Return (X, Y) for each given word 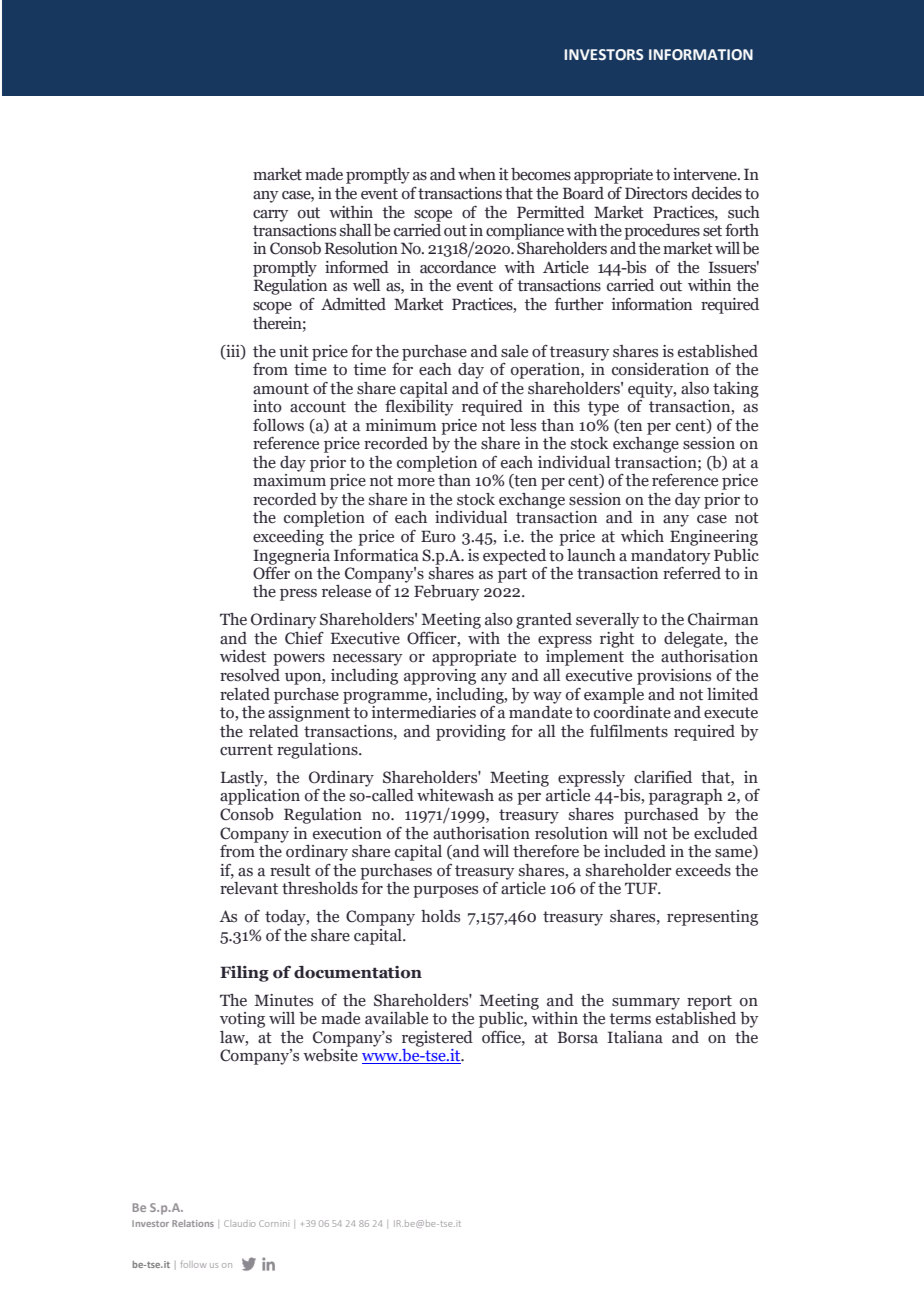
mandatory (670, 557)
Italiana (635, 1037)
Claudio (239, 1223)
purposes (445, 892)
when (477, 174)
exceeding (288, 538)
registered (437, 1039)
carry (270, 216)
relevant (249, 888)
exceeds (703, 870)
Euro (438, 536)
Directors (656, 193)
